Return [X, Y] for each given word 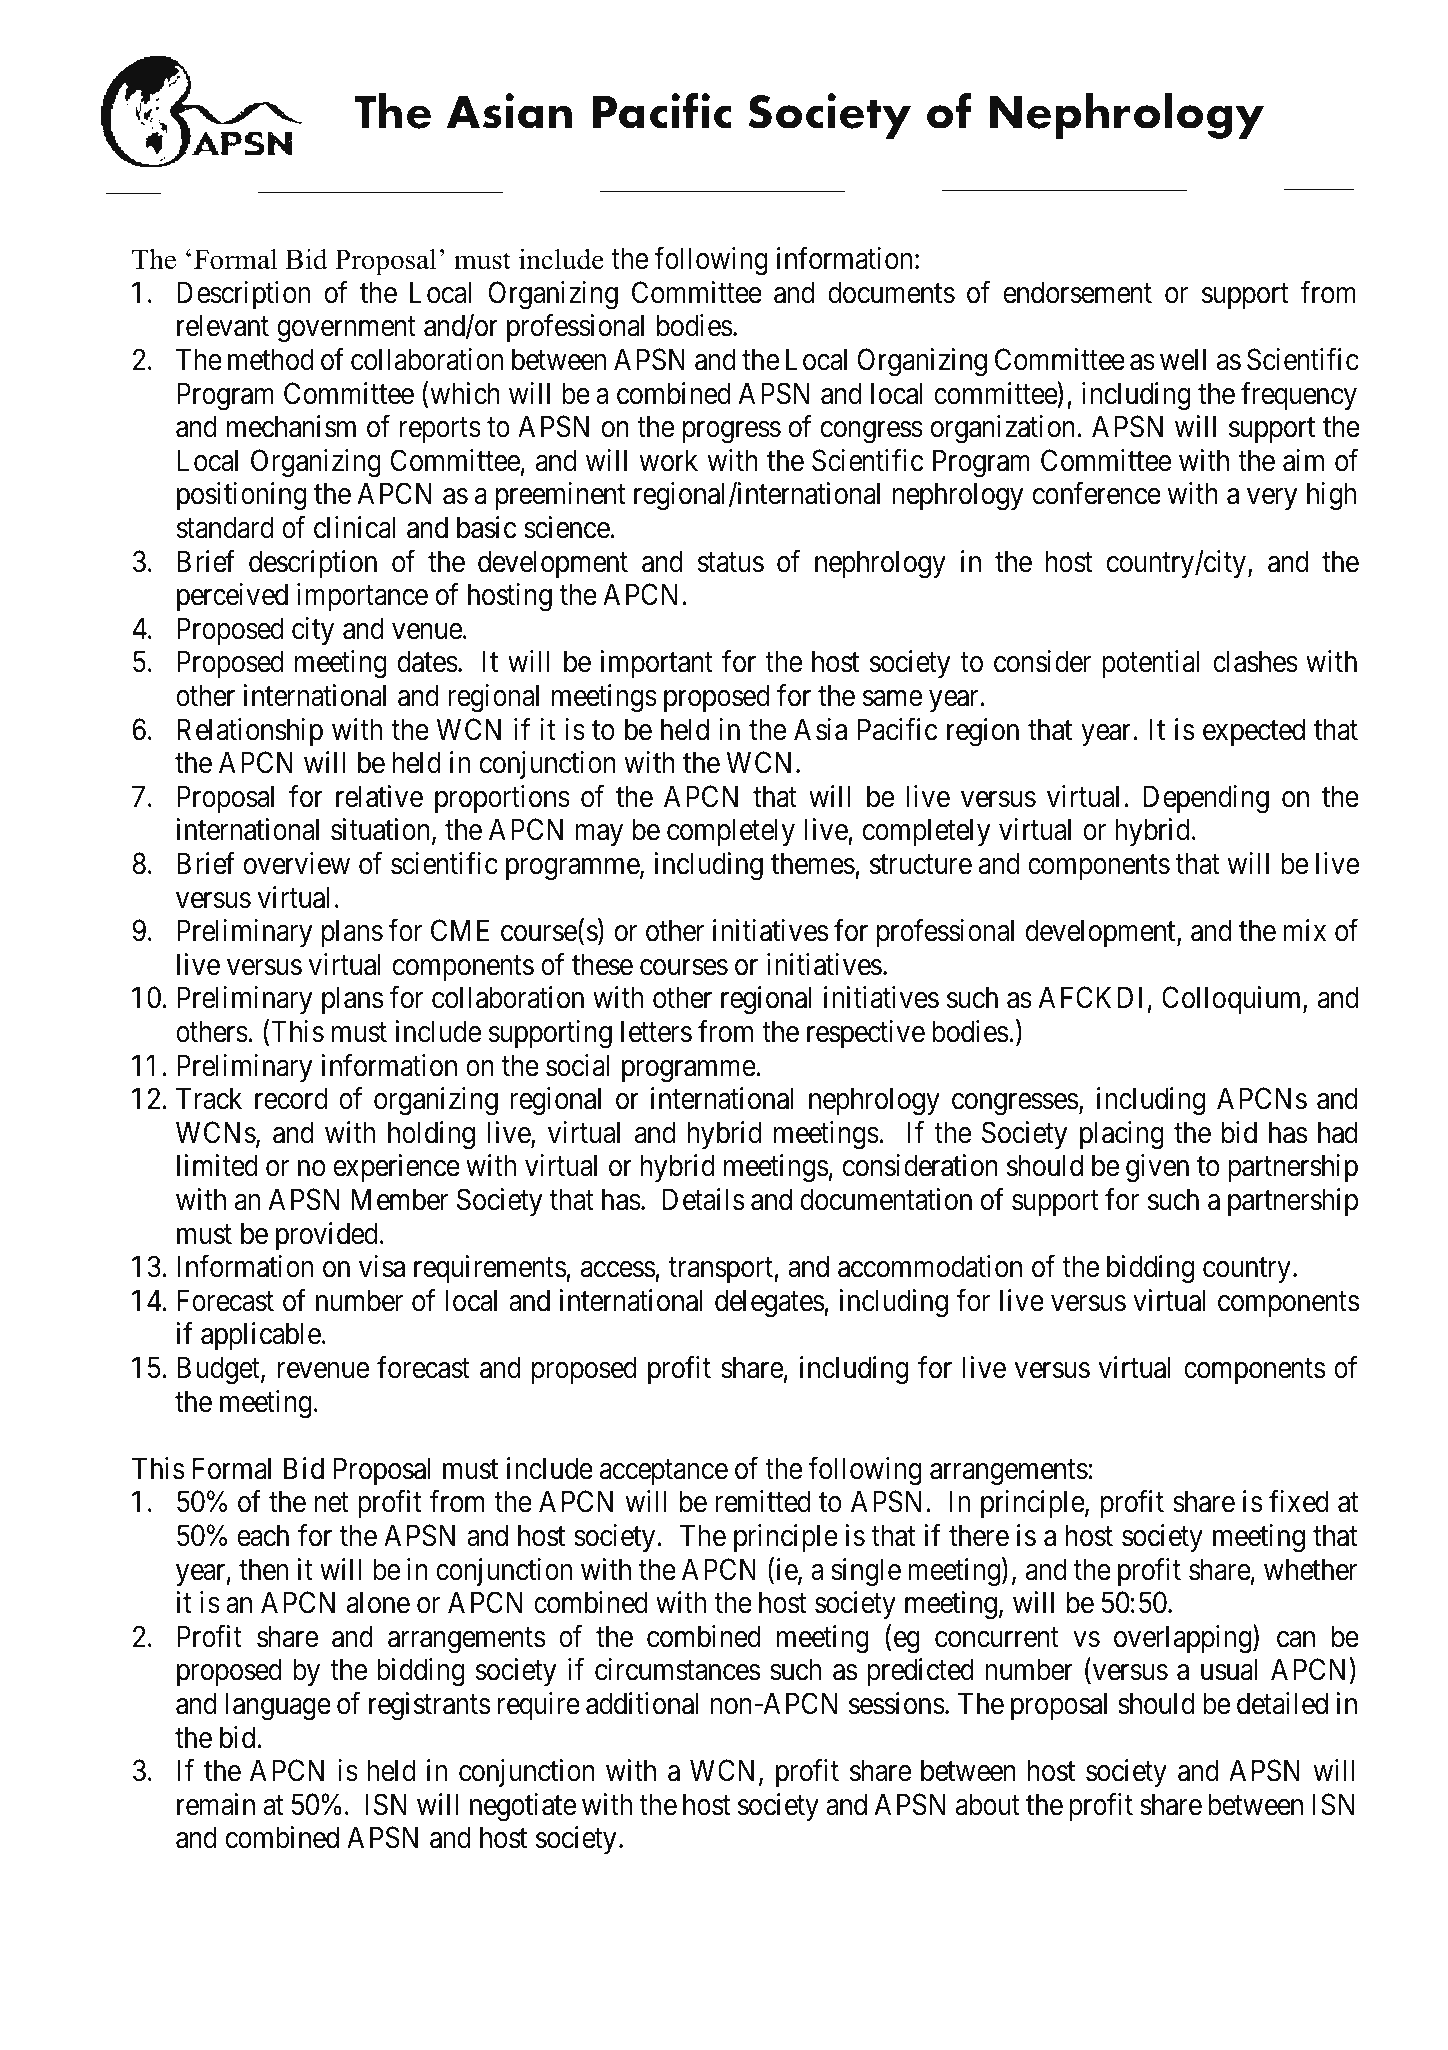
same [892, 699]
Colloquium [1233, 1000]
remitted [762, 1502]
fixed [1299, 1502]
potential [1150, 664]
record [291, 1098]
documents [891, 292]
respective [866, 1034]
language [278, 1706]
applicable [261, 1336]
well [1183, 359]
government [346, 330]
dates [428, 662]
